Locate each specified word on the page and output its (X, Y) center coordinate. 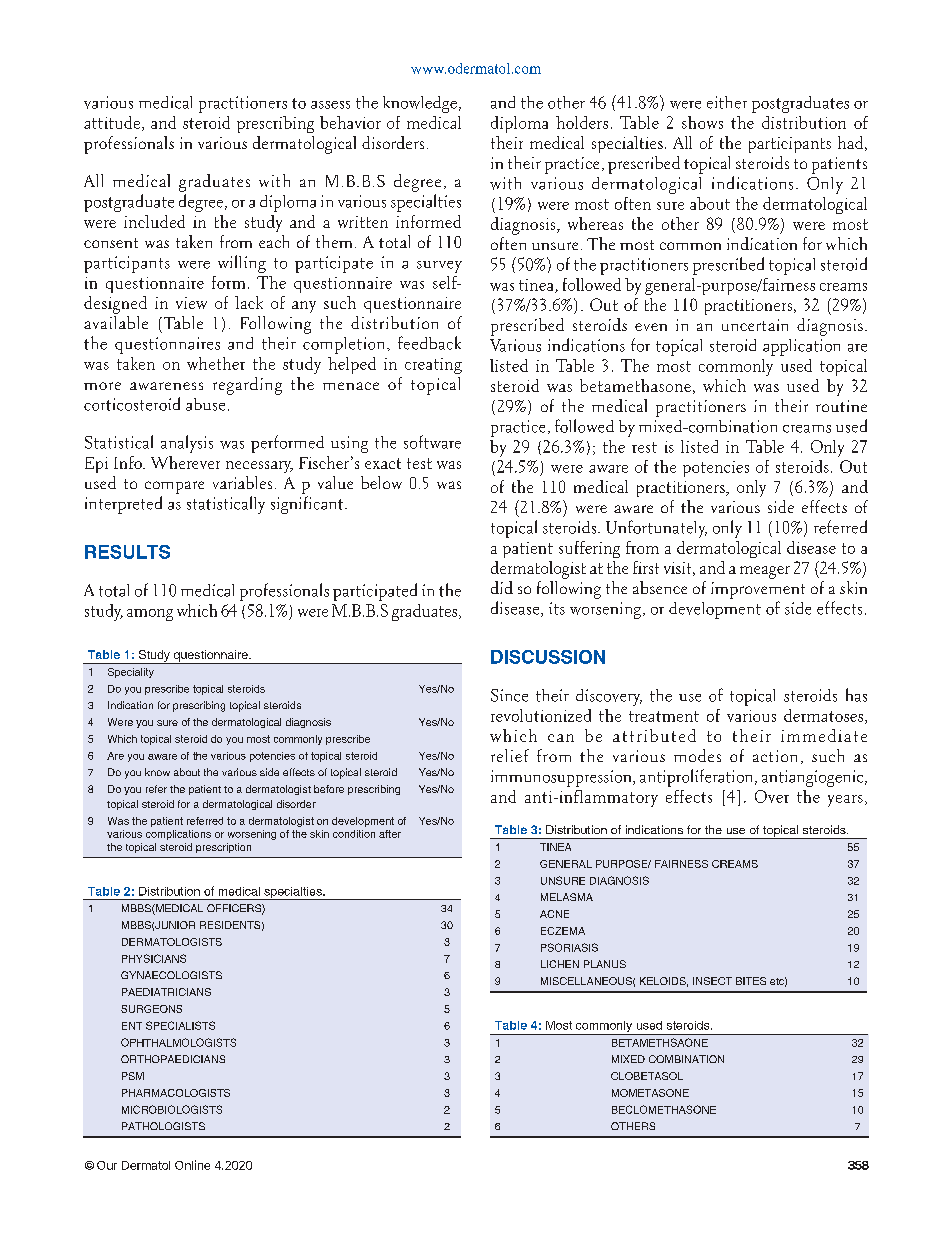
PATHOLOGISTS (163, 1126)
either (727, 102)
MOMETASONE (650, 1093)
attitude (113, 123)
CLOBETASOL (647, 1076)
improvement (758, 590)
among (150, 615)
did (502, 587)
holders (582, 122)
